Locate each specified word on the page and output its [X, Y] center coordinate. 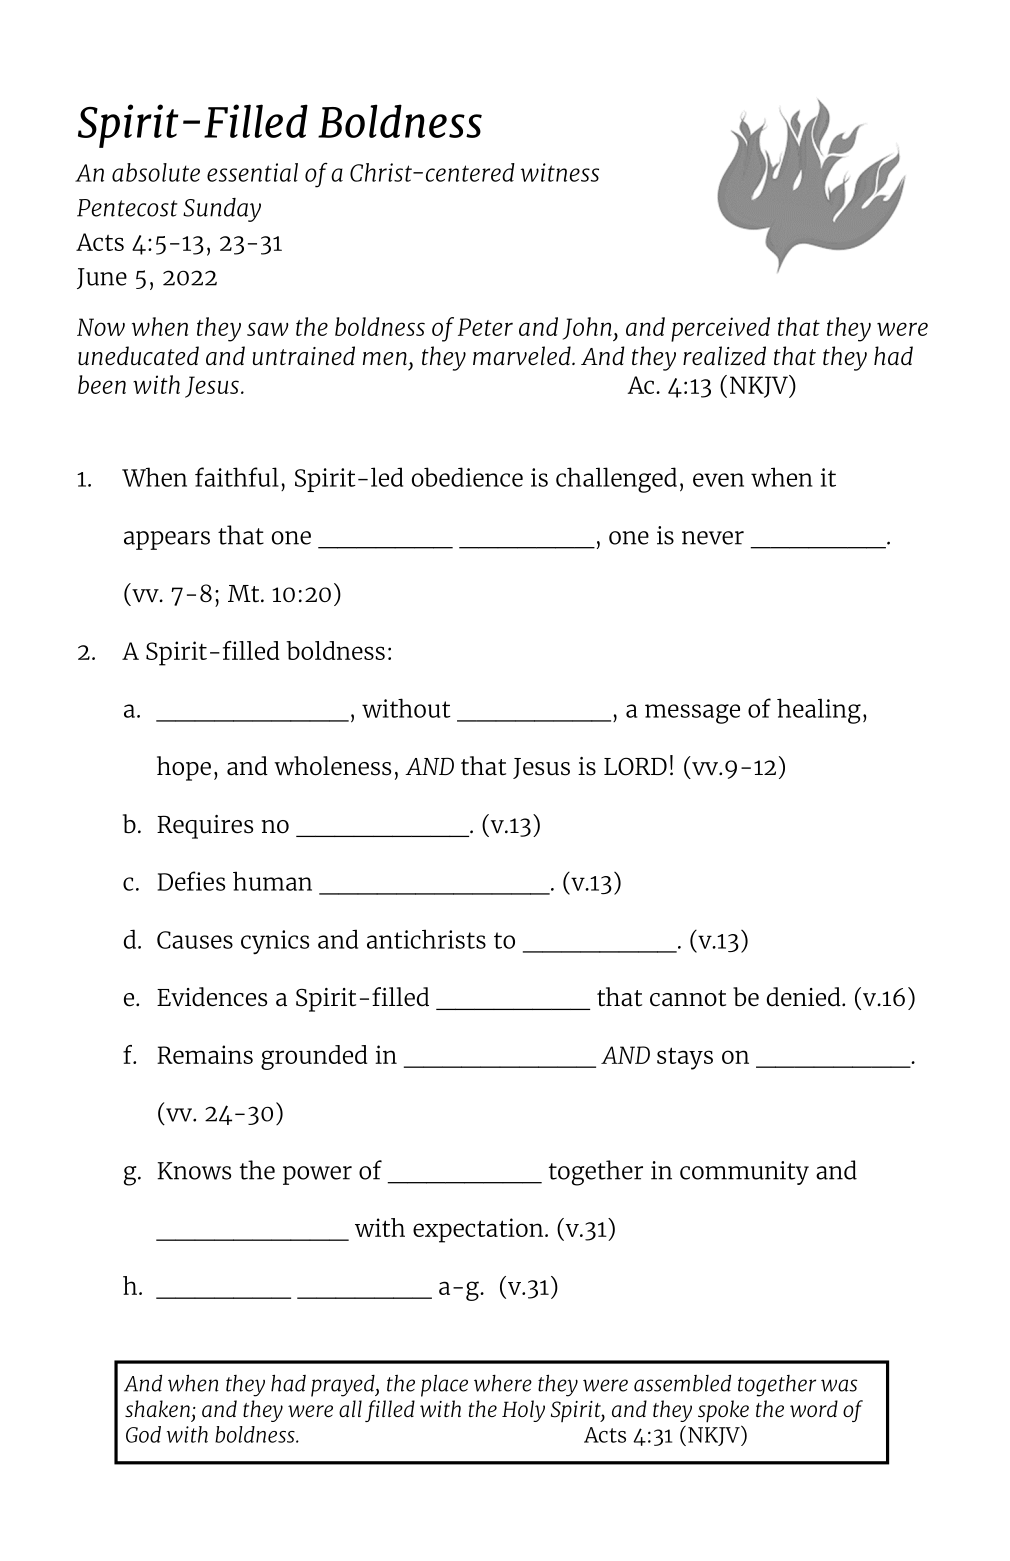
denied [805, 997]
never [713, 538]
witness [560, 172]
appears [167, 540]
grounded [314, 1057]
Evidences [212, 997]
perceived [720, 329]
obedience [467, 477]
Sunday [222, 210]
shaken [157, 1408]
